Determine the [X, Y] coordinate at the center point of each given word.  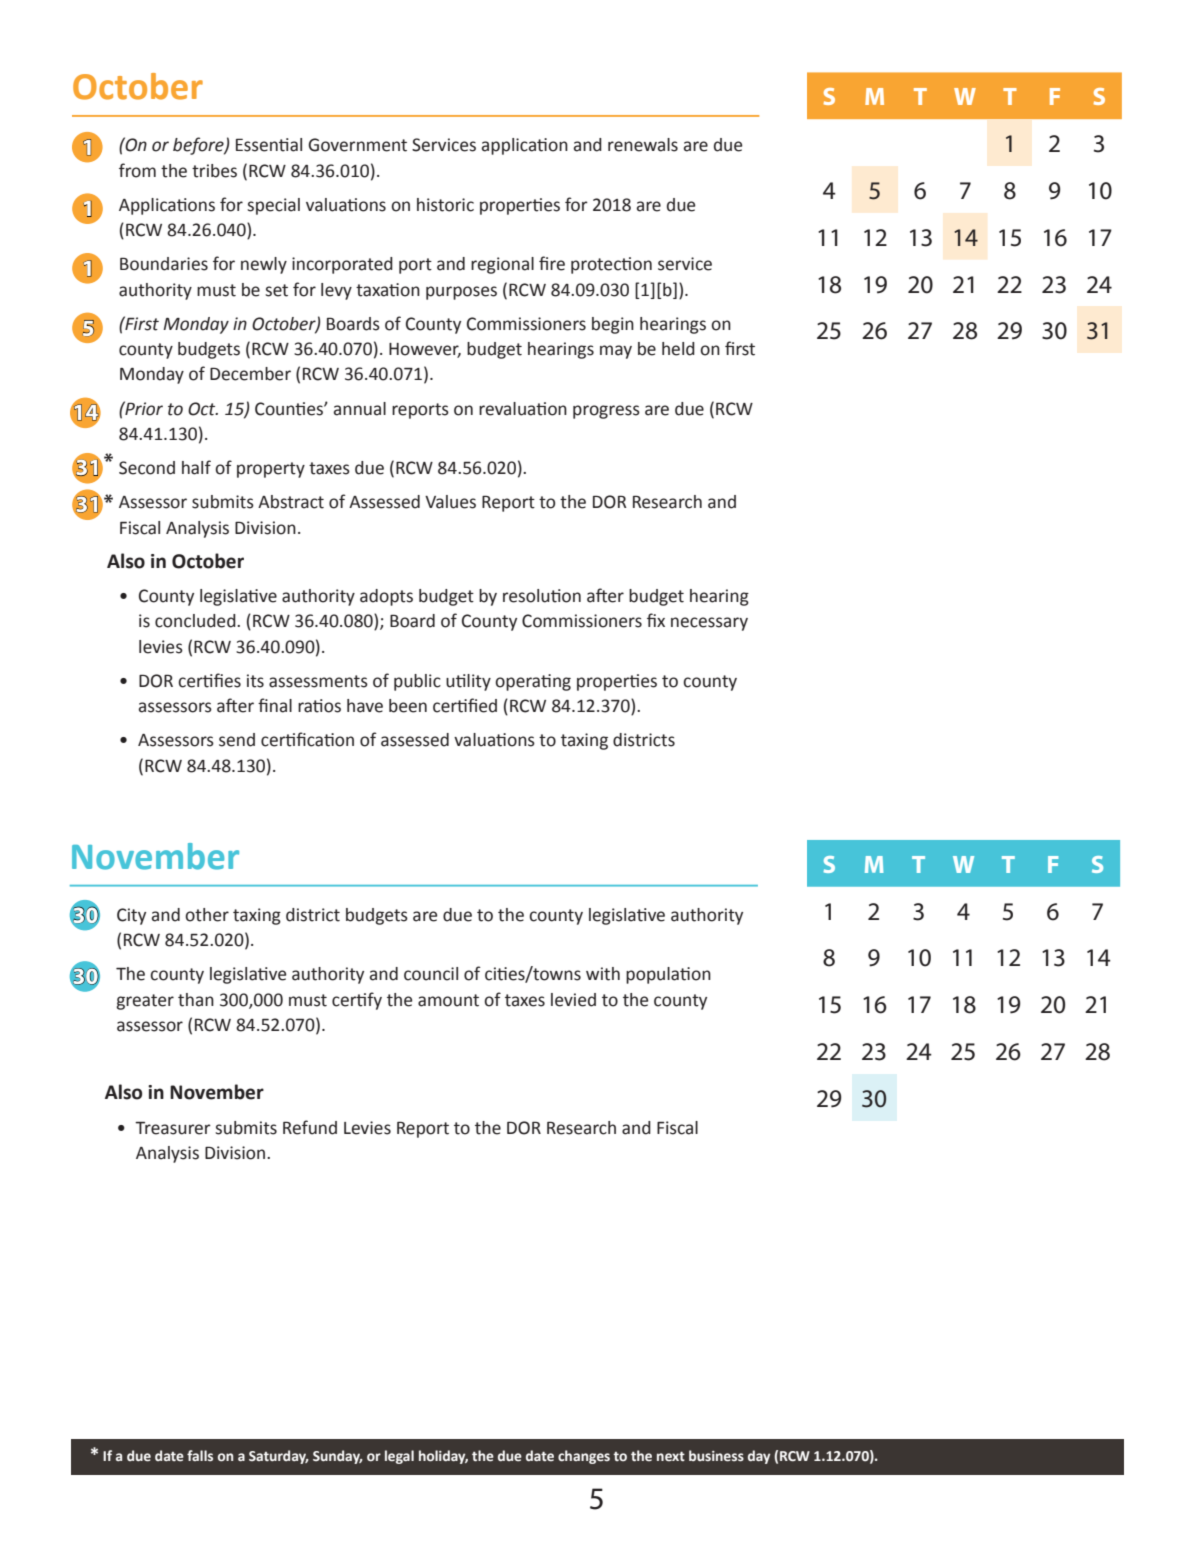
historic [445, 205]
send [237, 740]
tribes [214, 171]
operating [533, 682]
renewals [643, 145]
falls [200, 1455]
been [408, 706]
